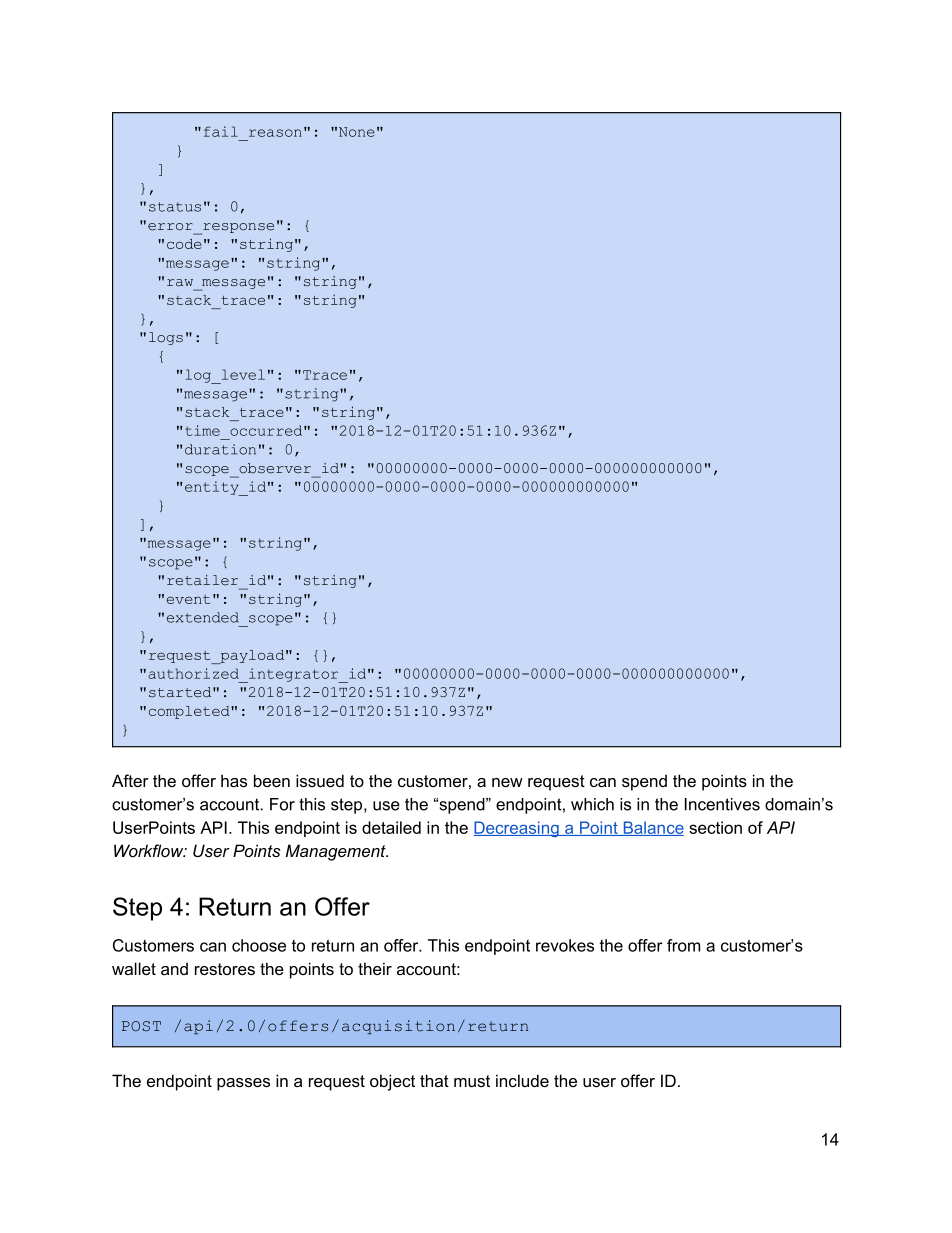 This screenshot has height=1233, width=952. I want to click on new, so click(507, 782).
